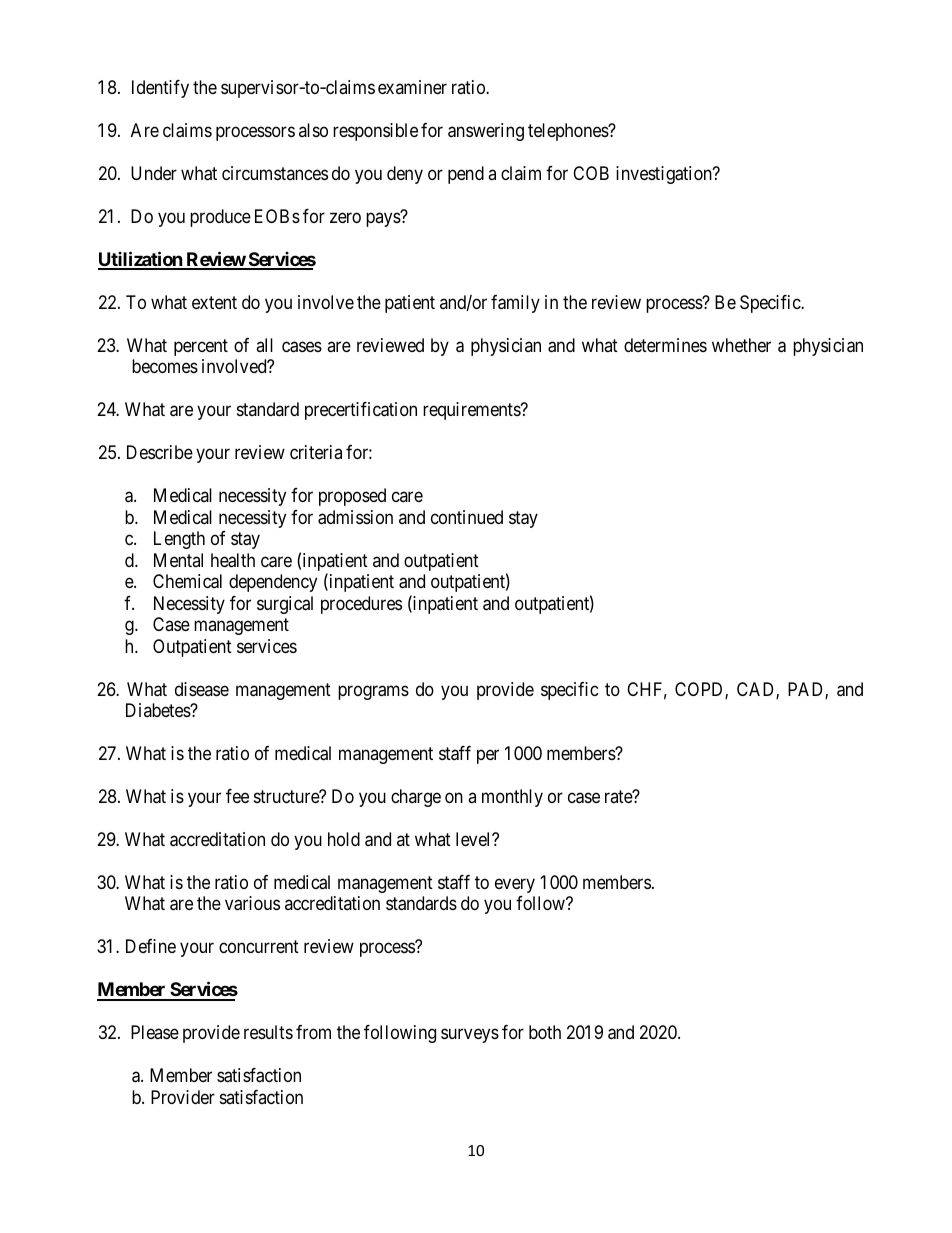 Image resolution: width=952 pixels, height=1233 pixels. Describe the element at coordinates (412, 87) in the screenshot. I see `examiner` at that location.
